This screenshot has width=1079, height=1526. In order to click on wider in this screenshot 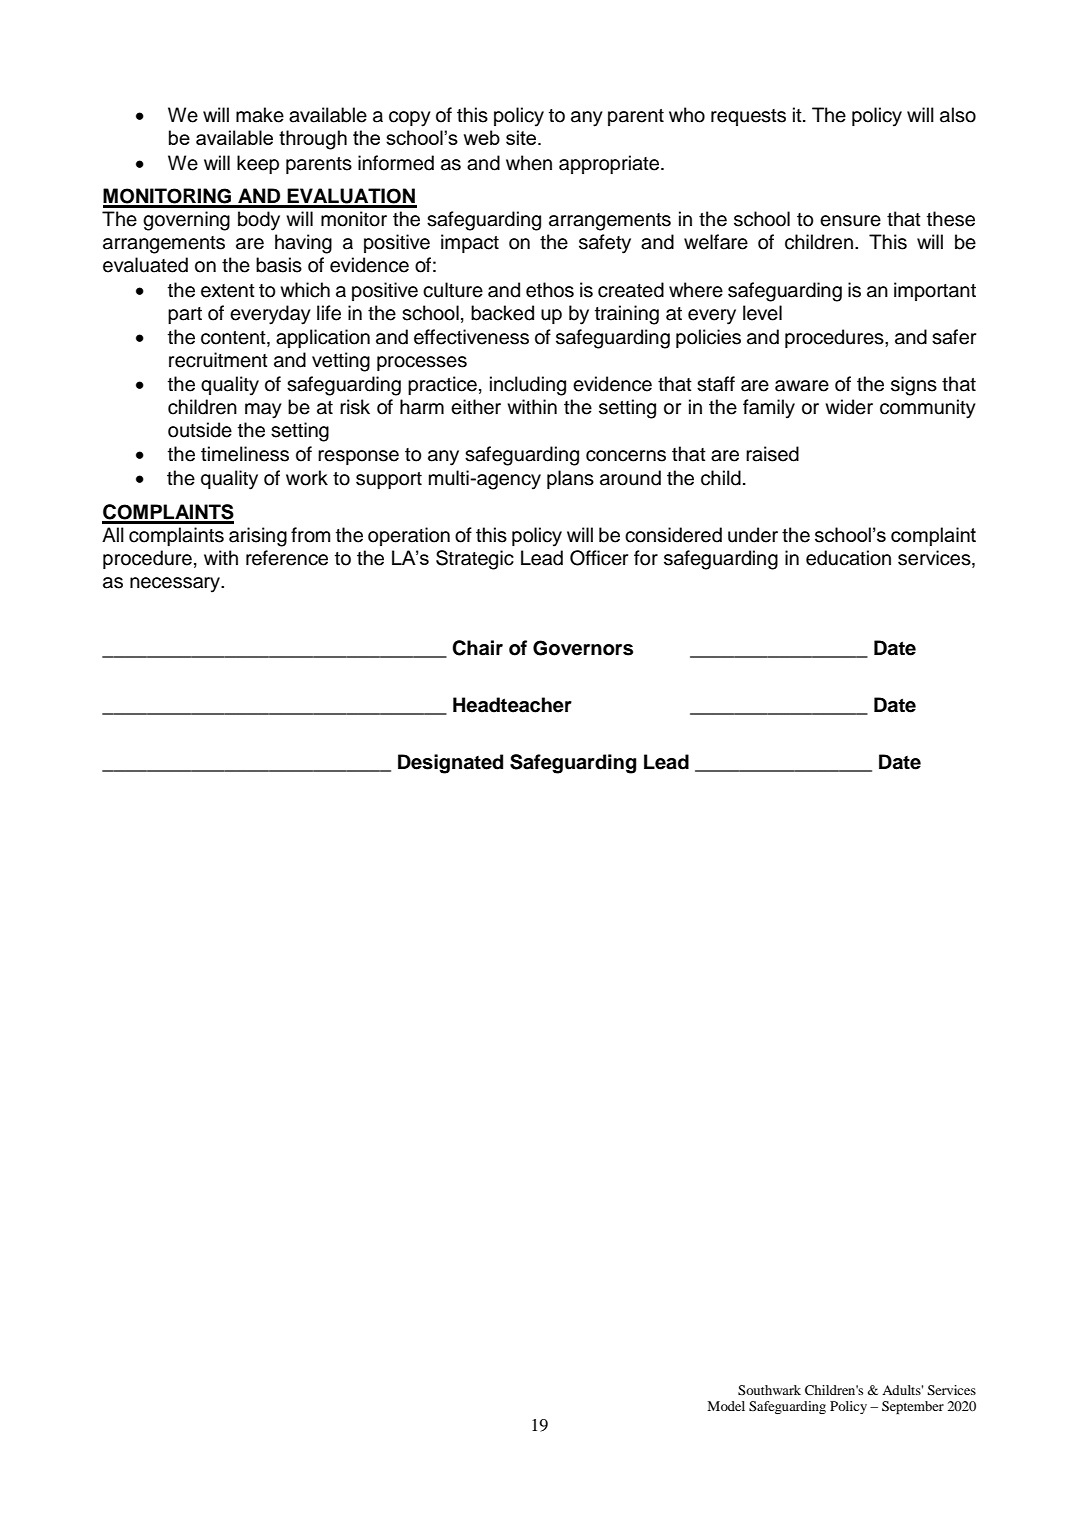, I will do `click(849, 407)`.
